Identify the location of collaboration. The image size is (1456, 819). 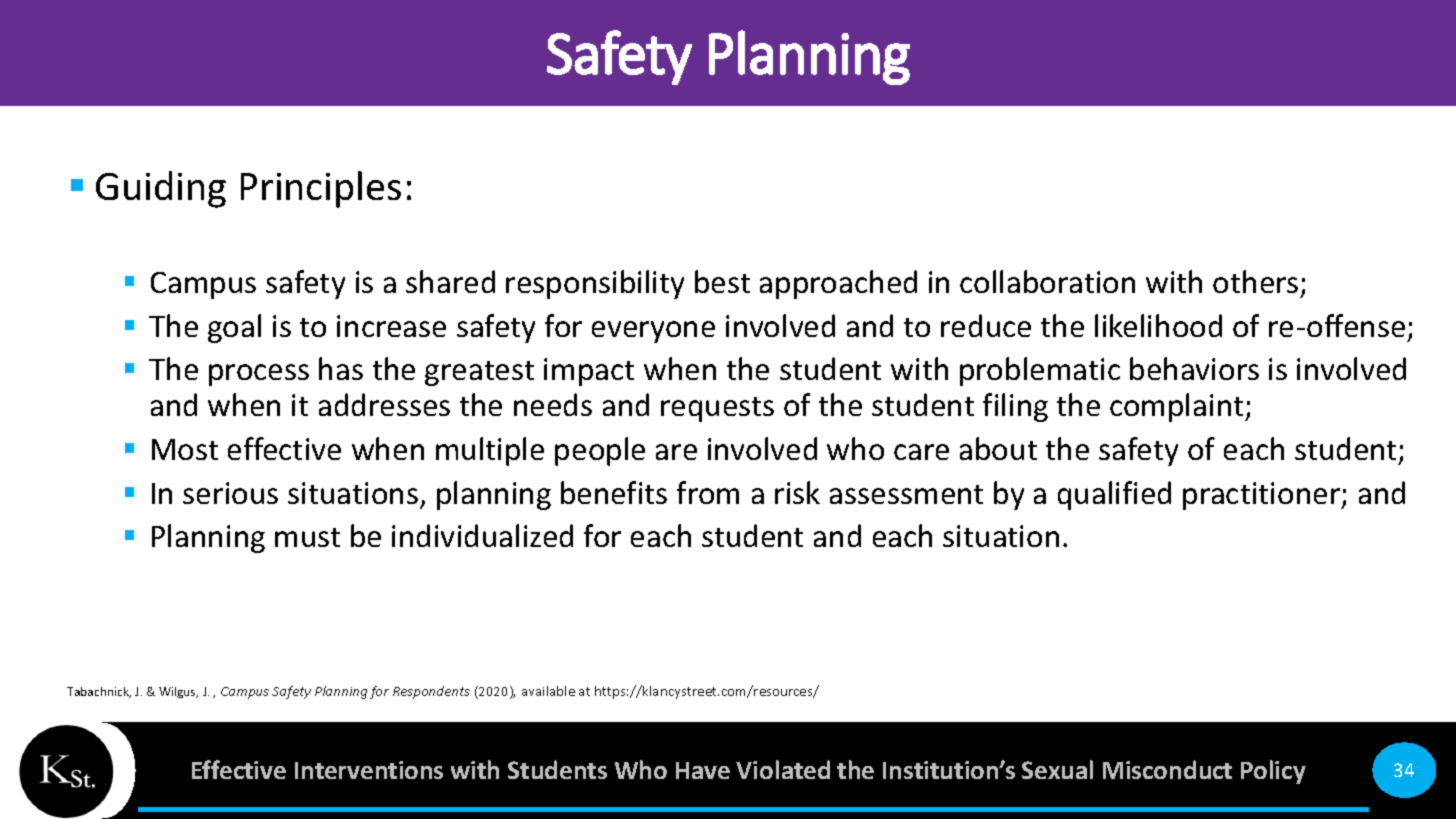
(1047, 281).
